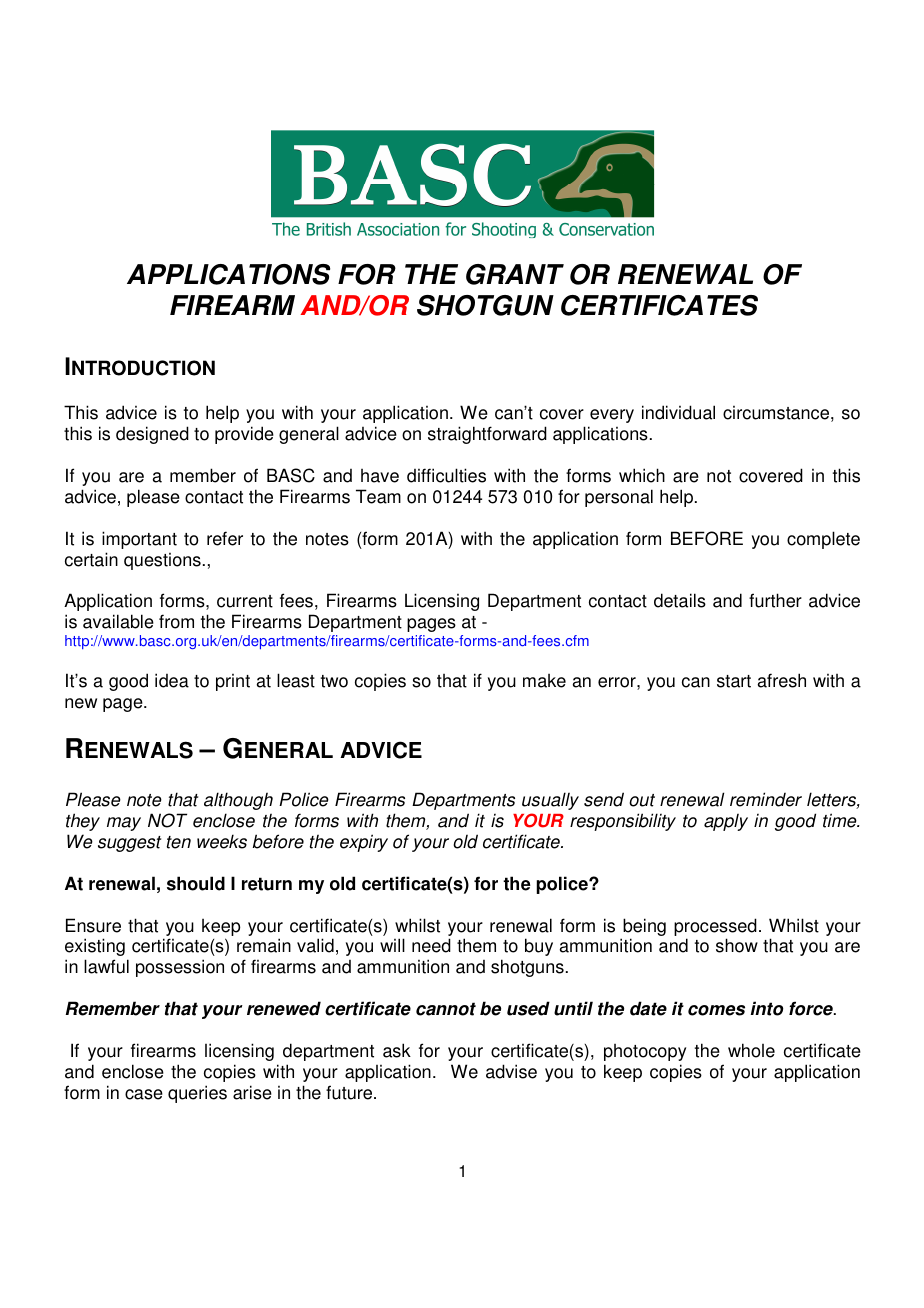 The image size is (924, 1308). What do you see at coordinates (197, 1094) in the screenshot?
I see `queries` at bounding box center [197, 1094].
